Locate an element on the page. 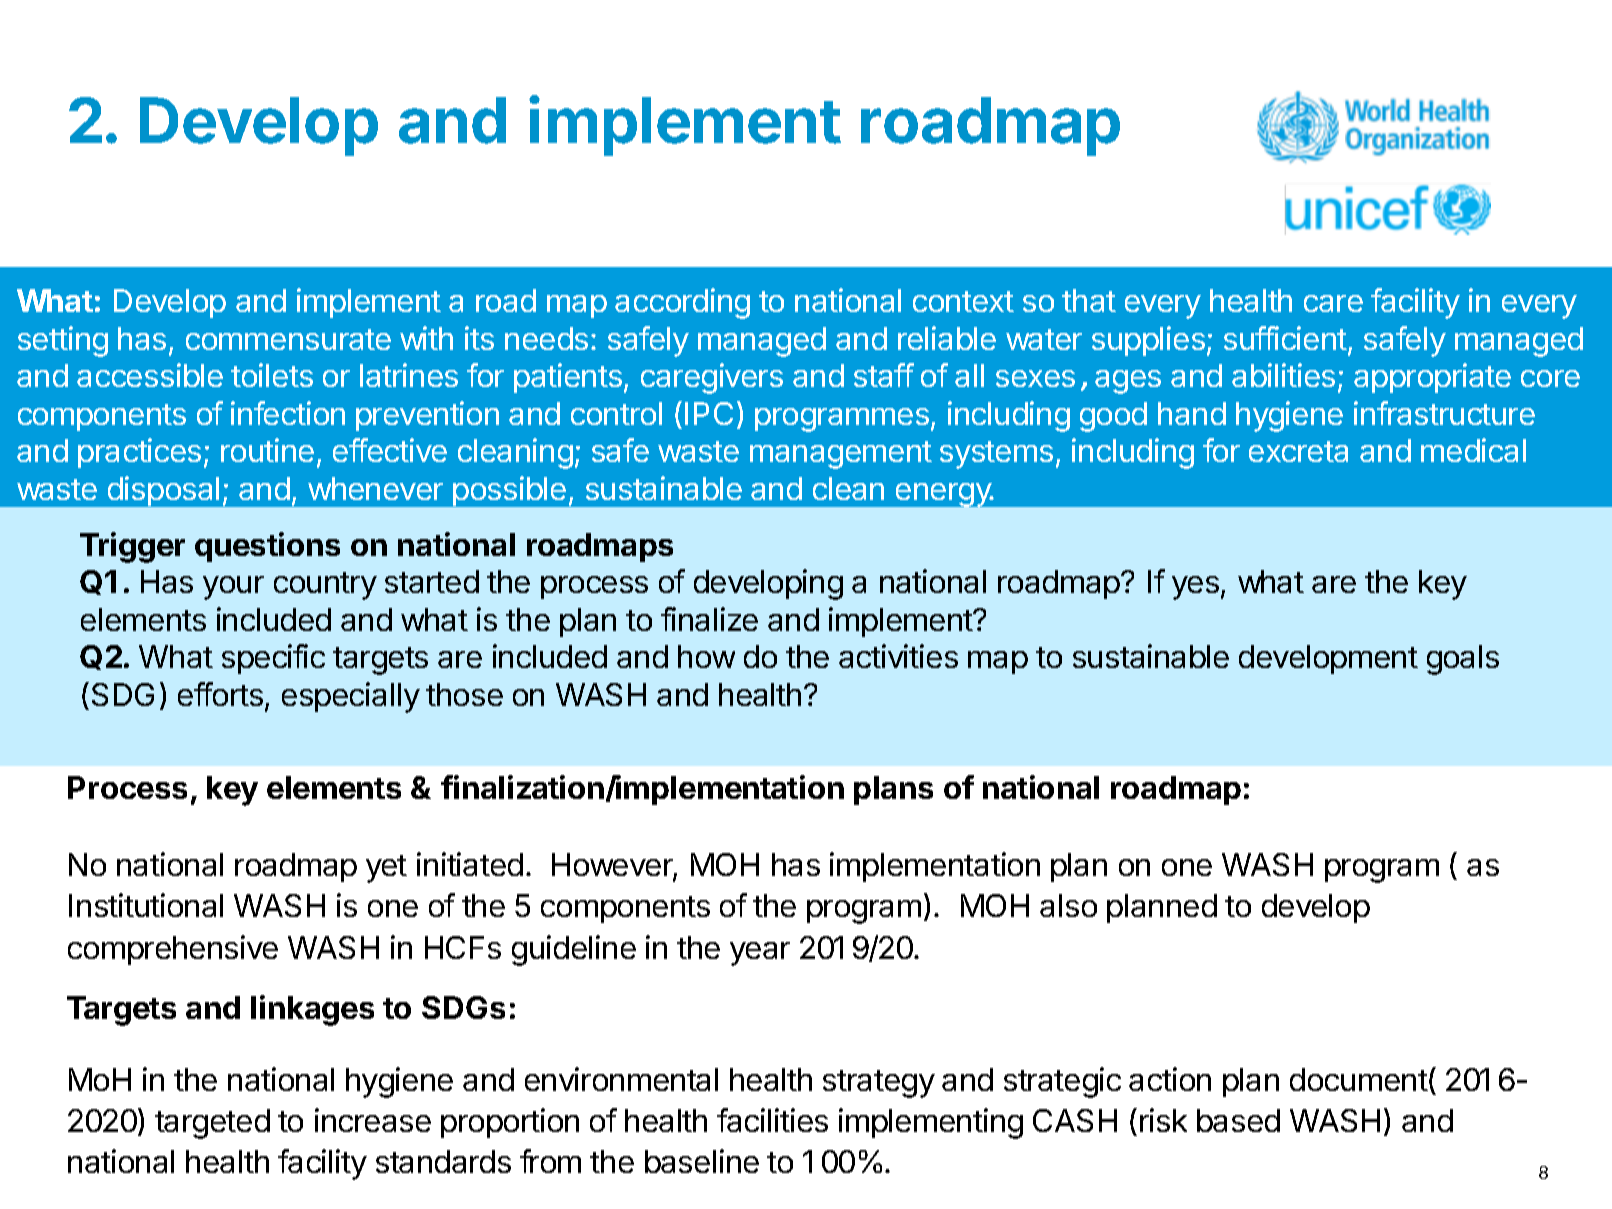 This page has height=1209, width=1612. reliable is located at coordinates (947, 338).
